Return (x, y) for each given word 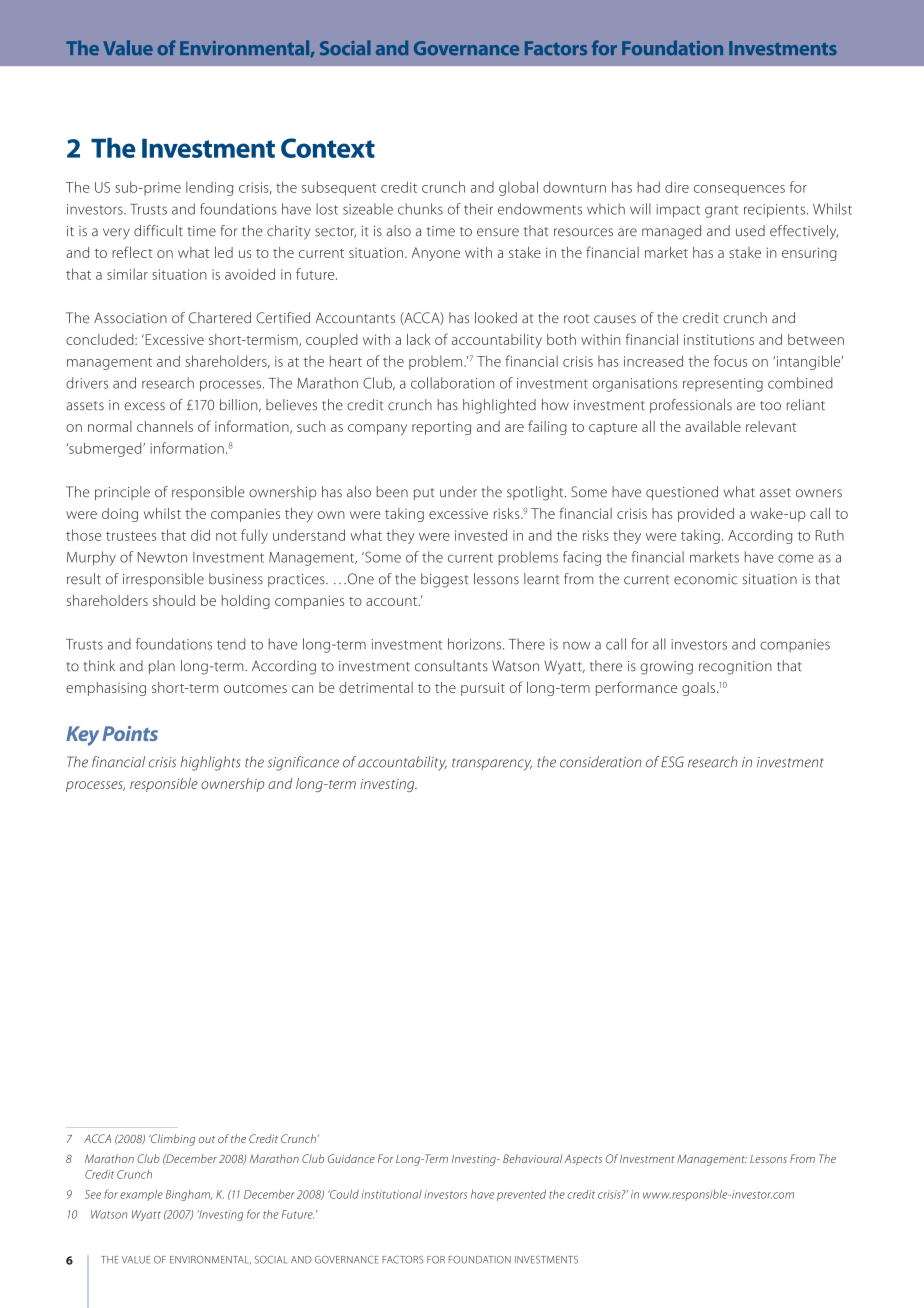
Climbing (172, 1140)
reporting (441, 428)
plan (162, 667)
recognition (735, 668)
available (713, 426)
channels (165, 426)
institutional (392, 1194)
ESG (672, 762)
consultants (451, 666)
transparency (492, 764)
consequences (739, 190)
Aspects (583, 1160)
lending (209, 188)
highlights (210, 763)
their (478, 209)
